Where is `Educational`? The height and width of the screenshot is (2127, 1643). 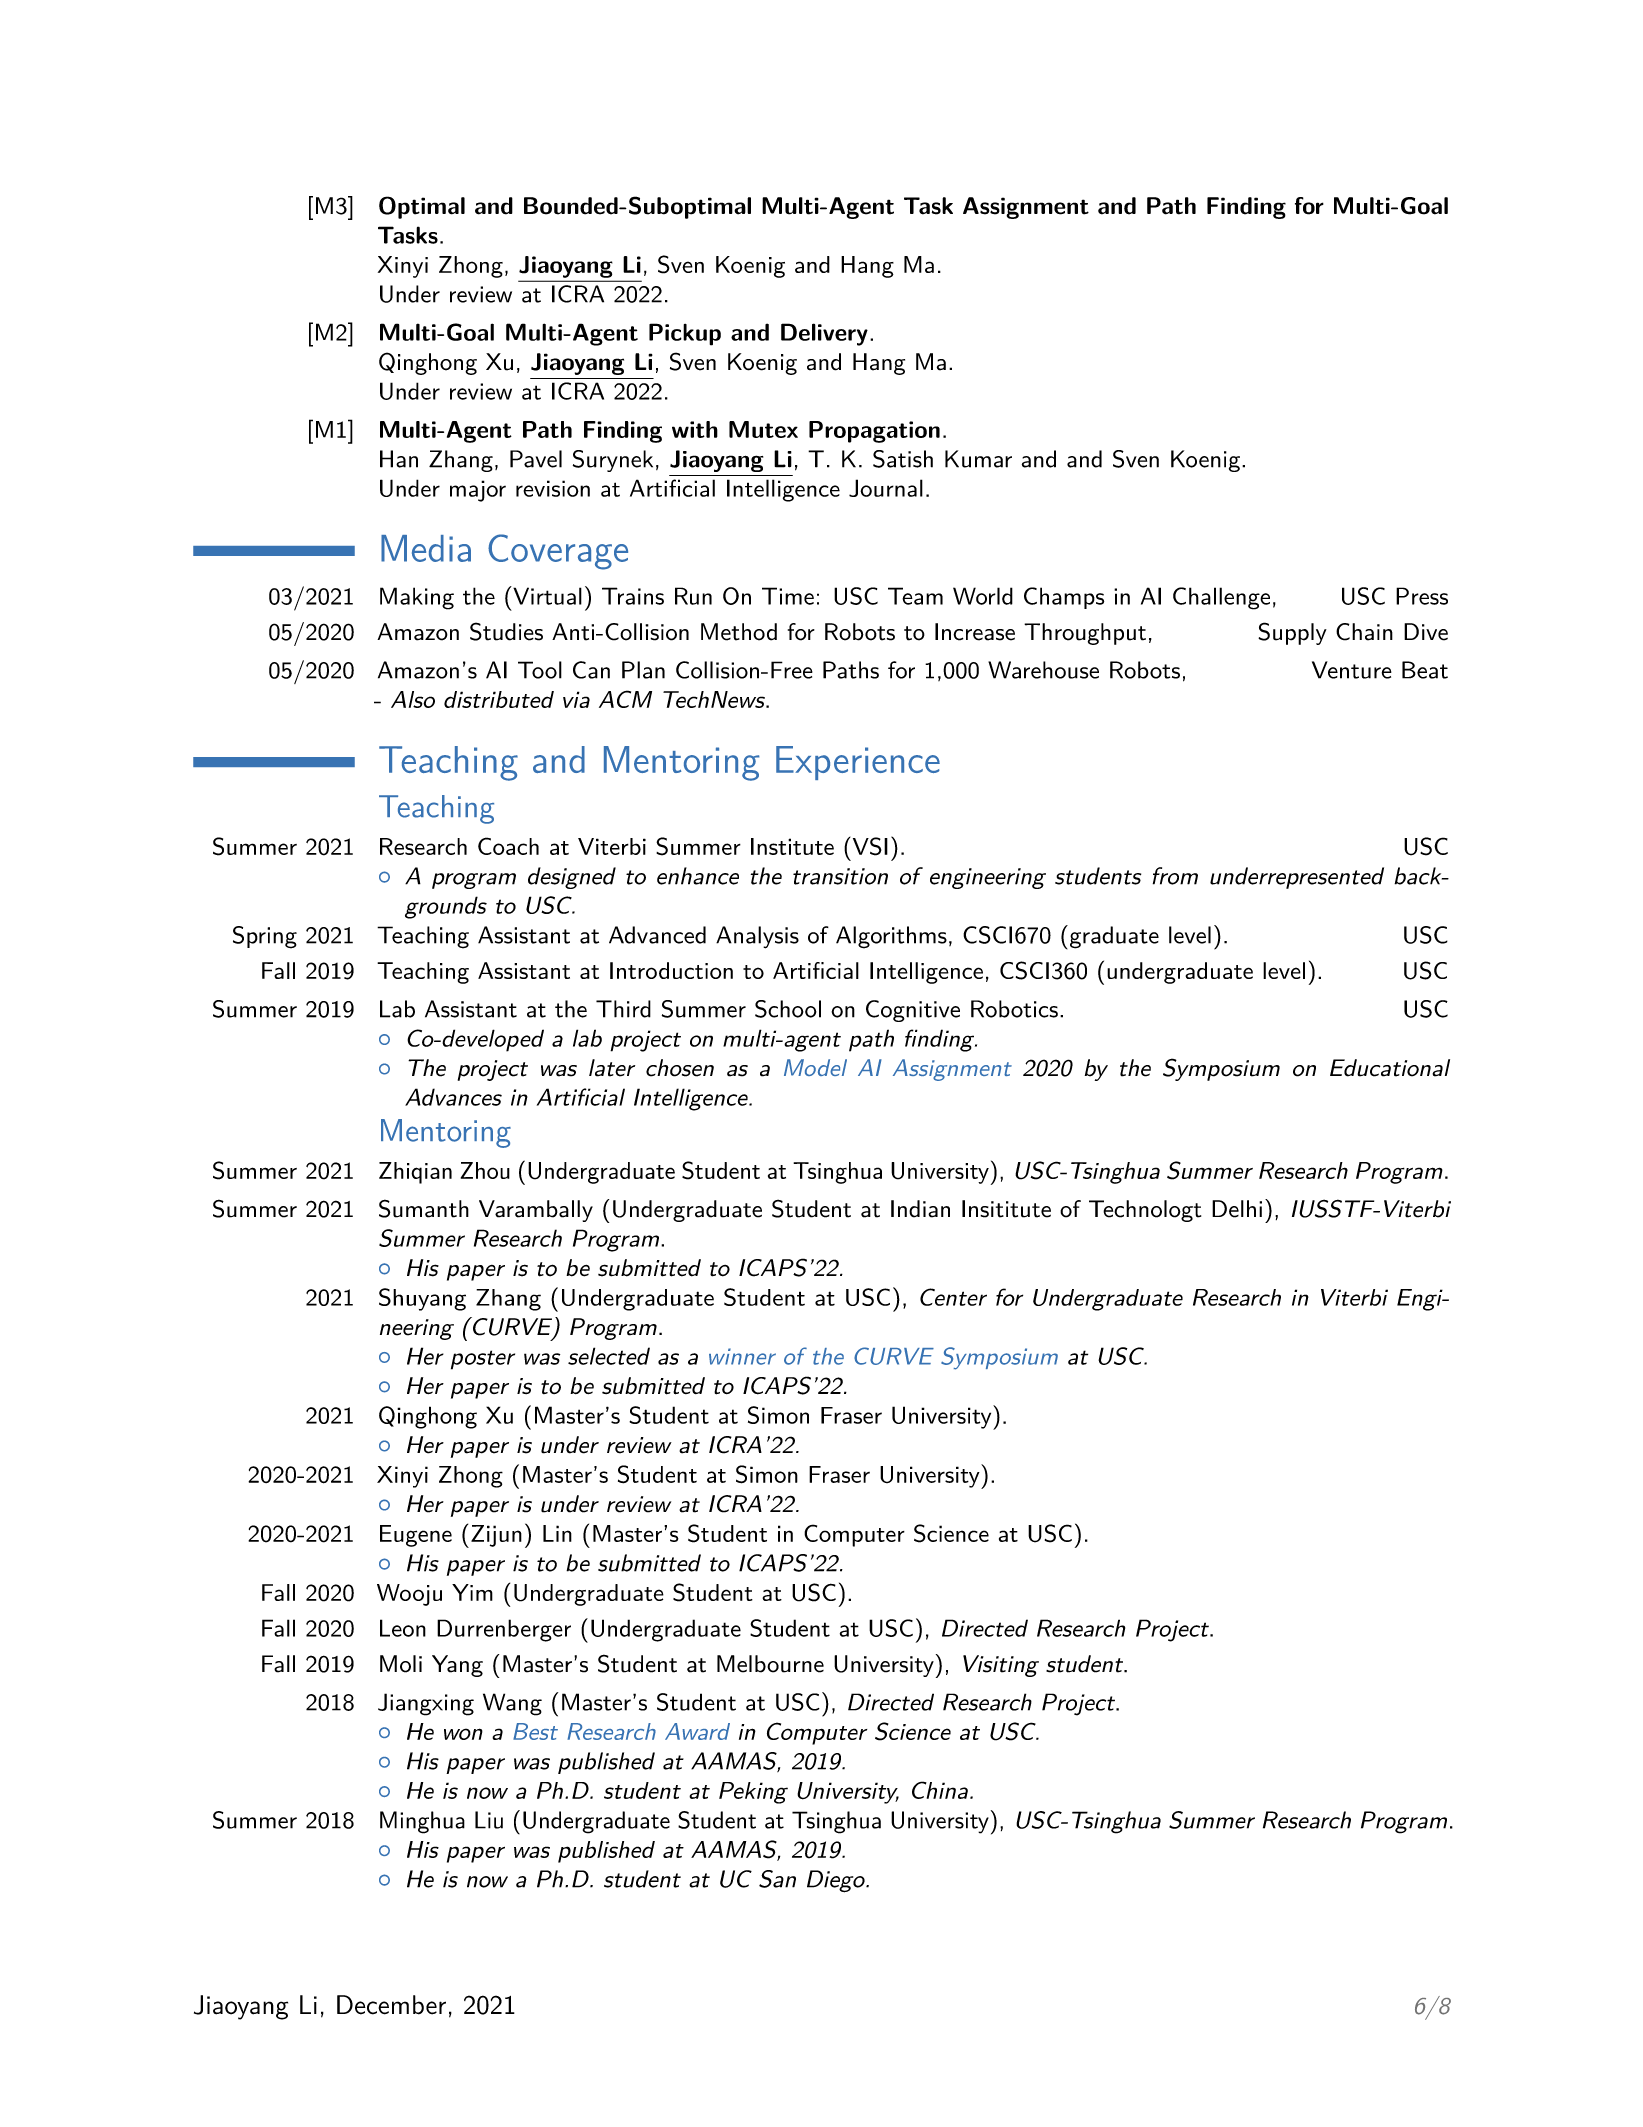
Educational is located at coordinates (1390, 1068).
